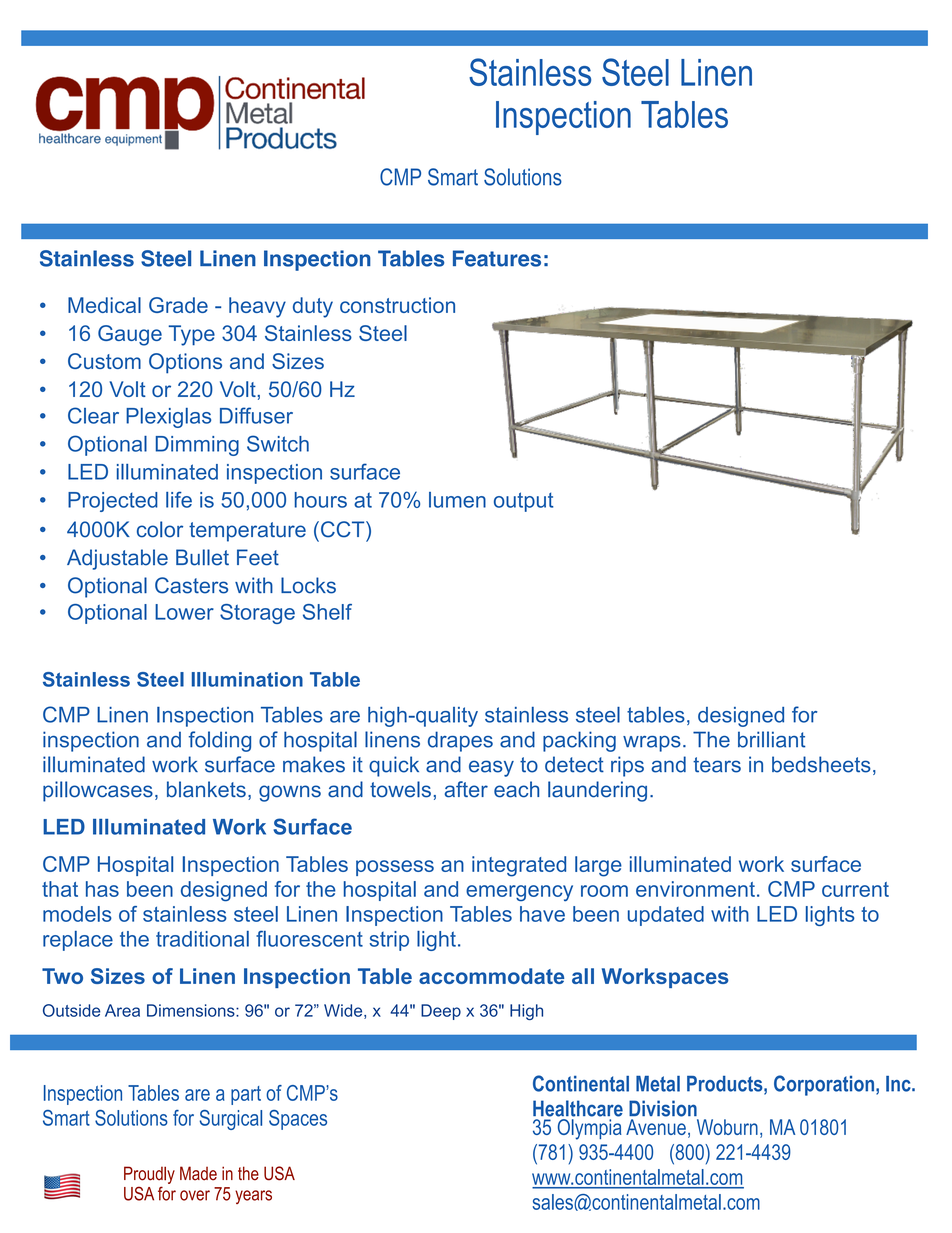 This page has width=952, height=1233. I want to click on Olympia, so click(590, 1129).
